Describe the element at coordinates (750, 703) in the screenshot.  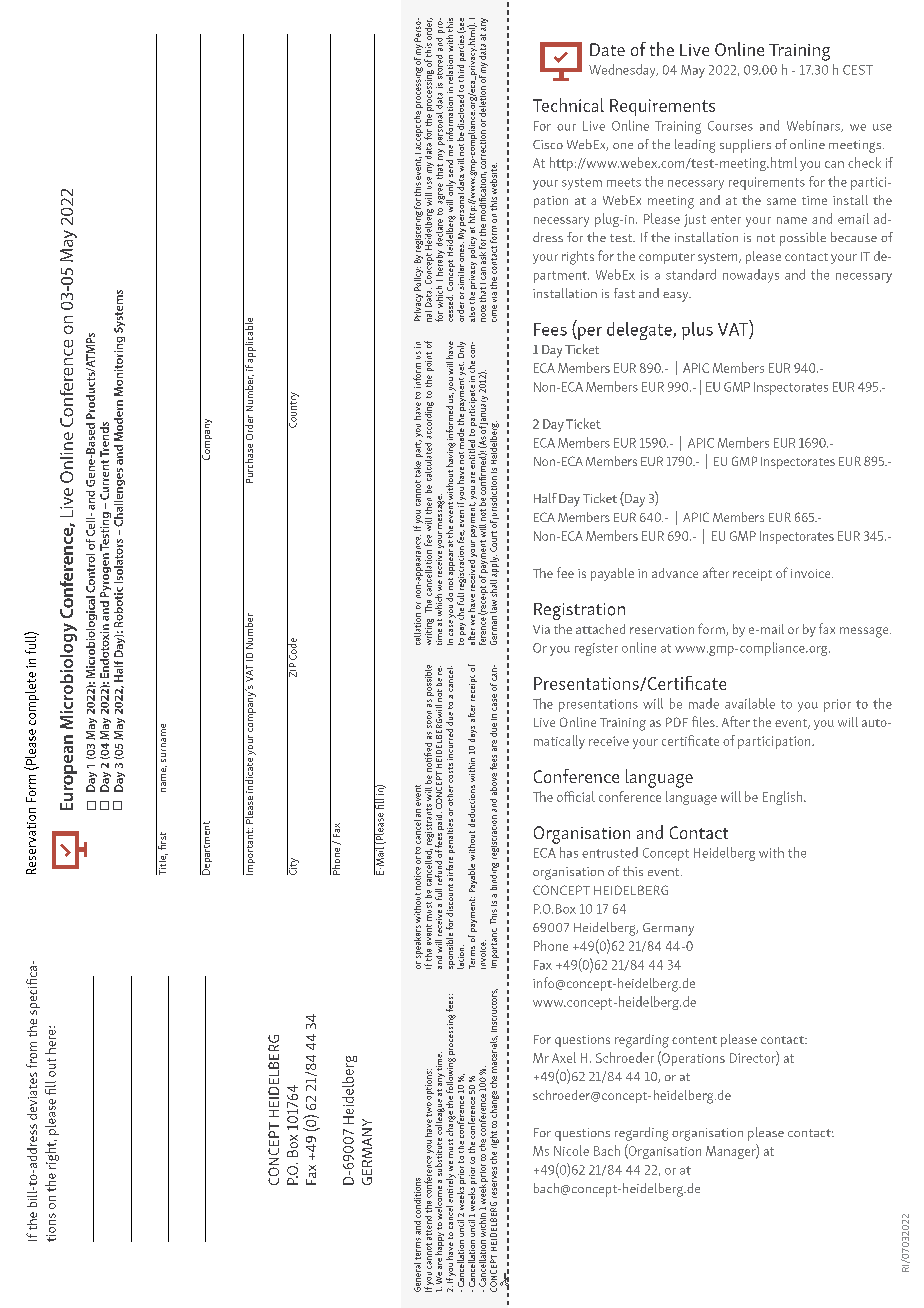
I see `available` at that location.
